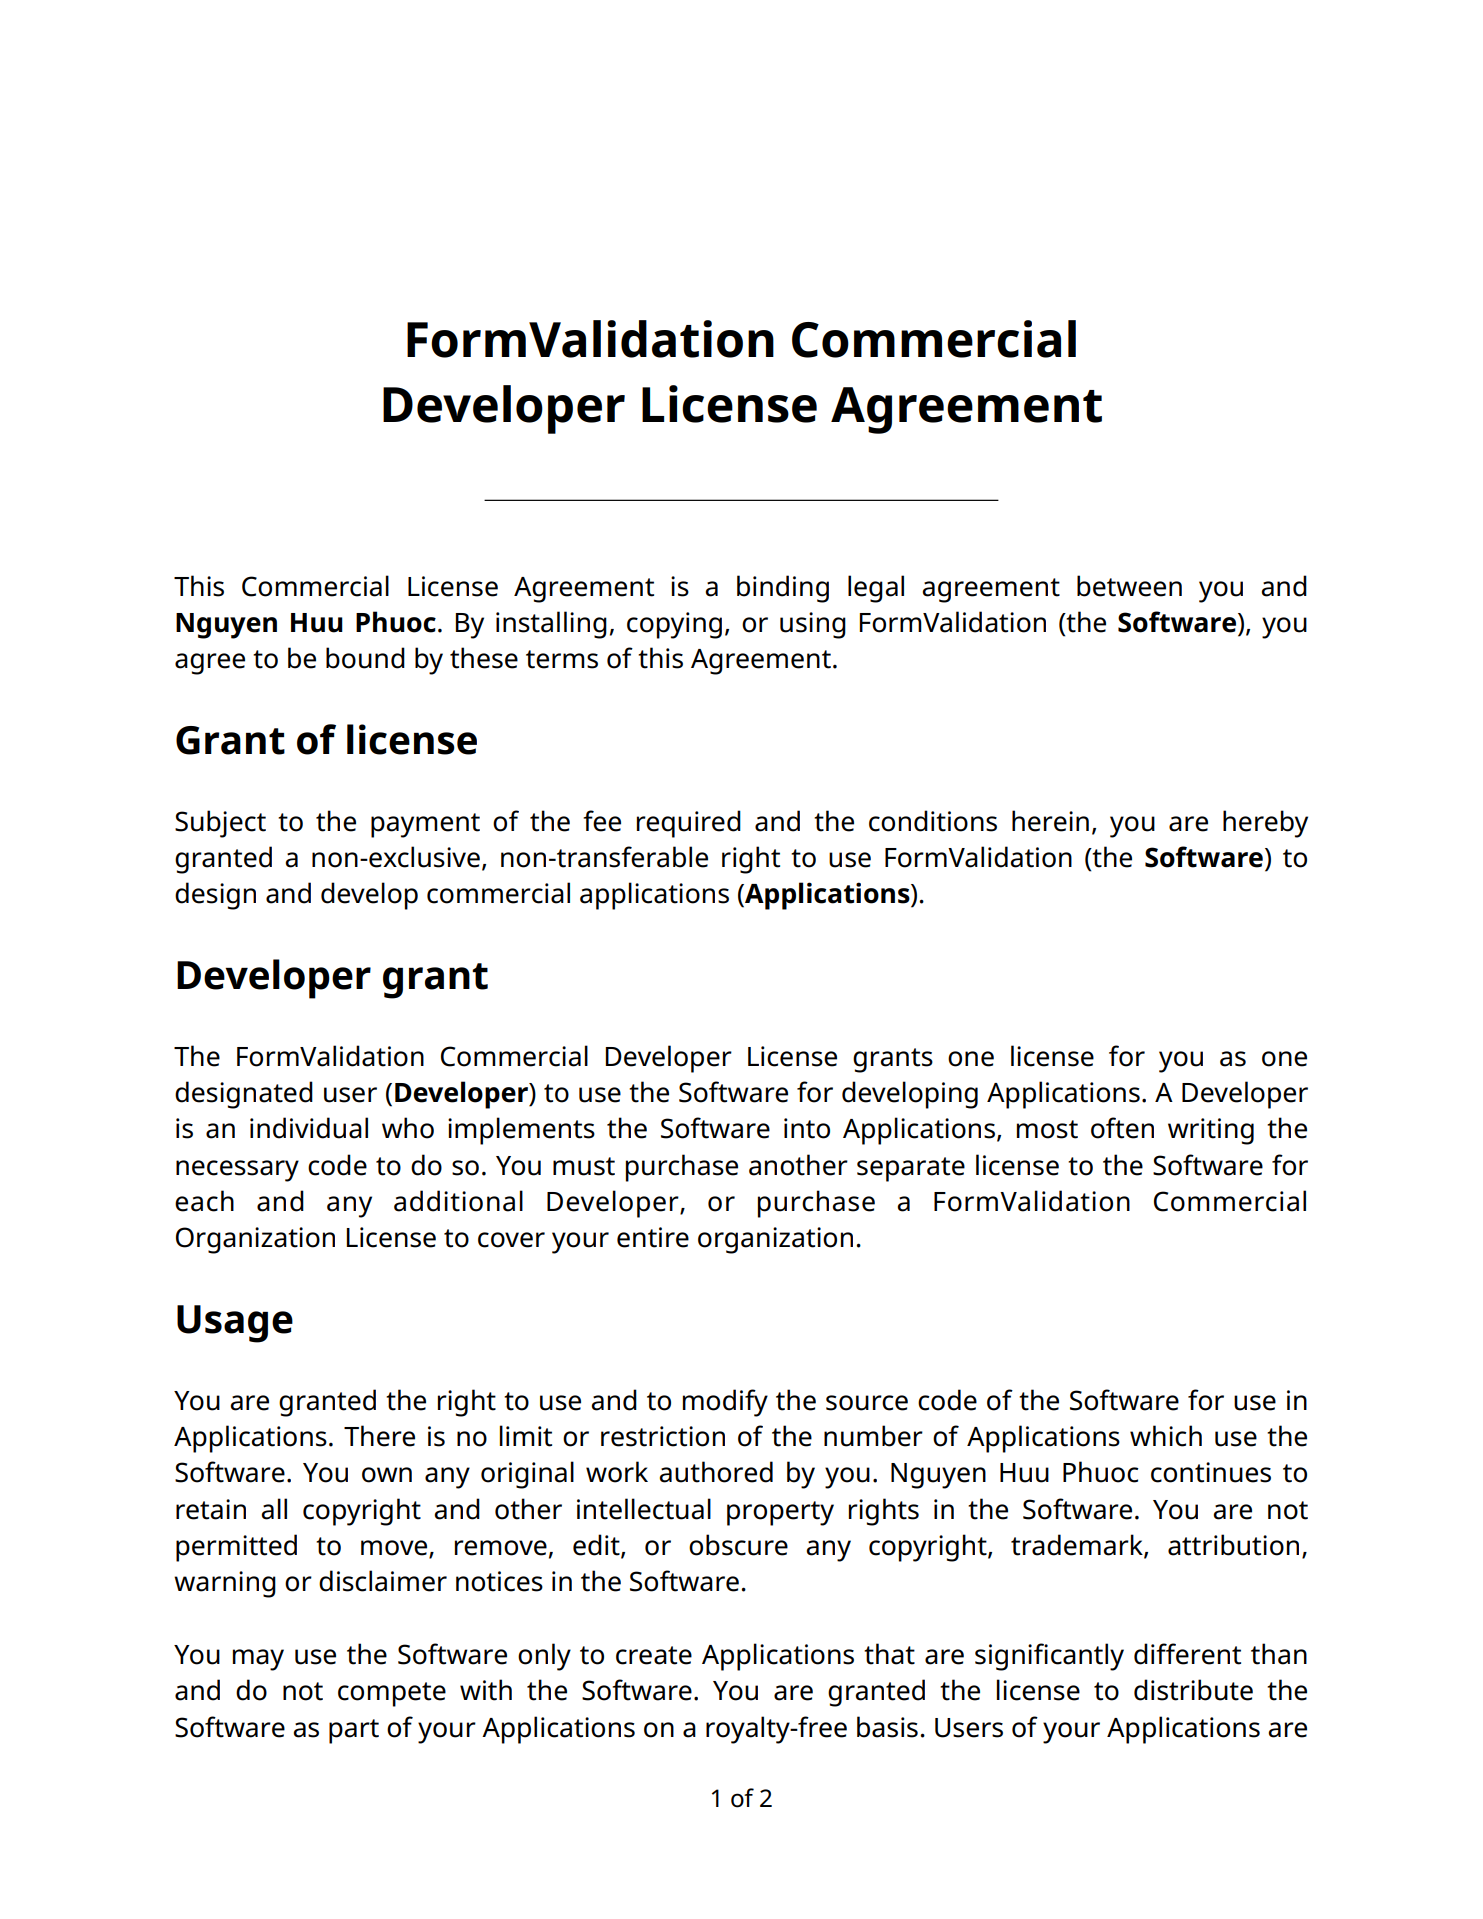  Describe the element at coordinates (1166, 1436) in the page. I see `which` at that location.
